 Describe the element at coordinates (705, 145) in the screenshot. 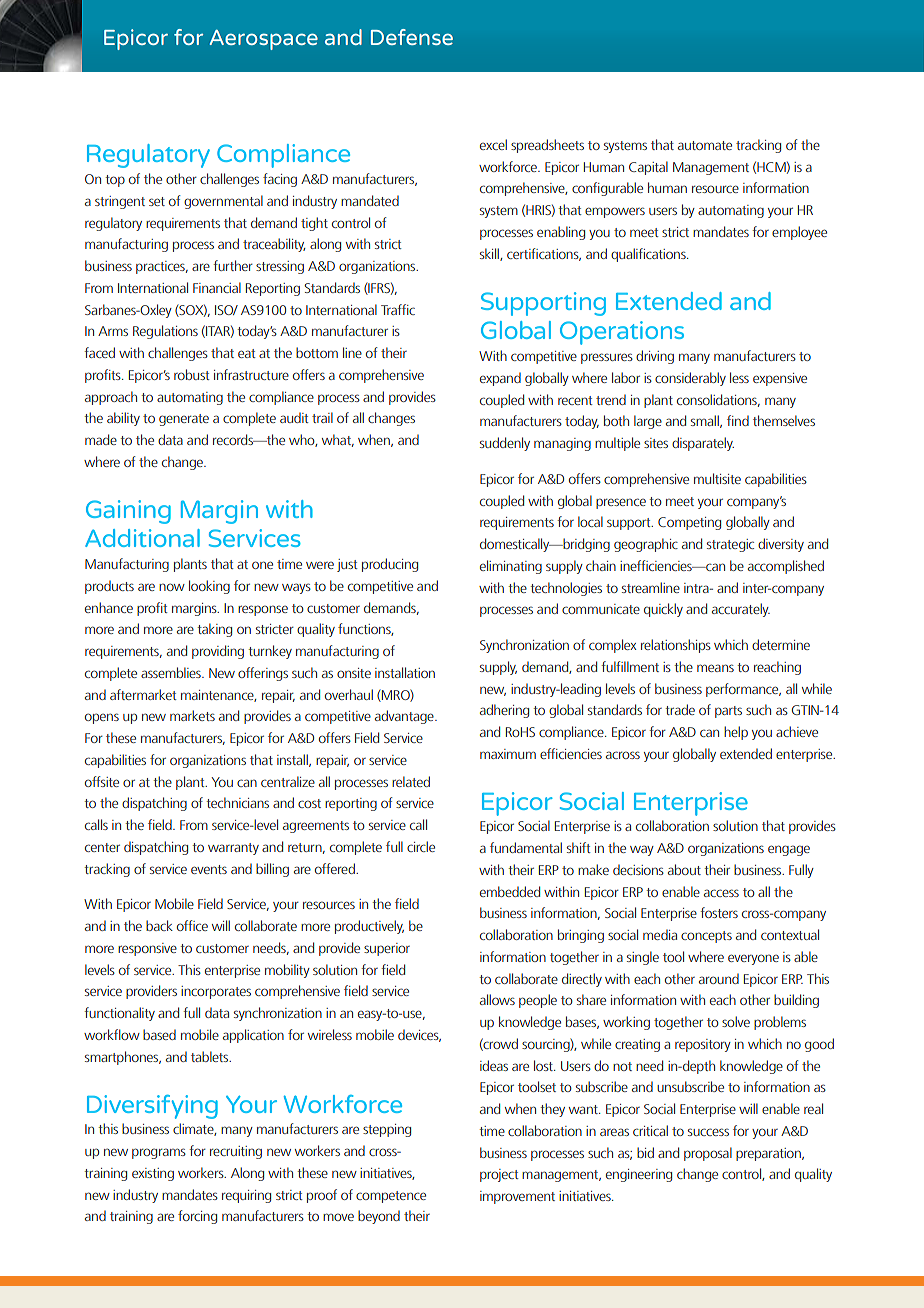

I see `automate` at that location.
